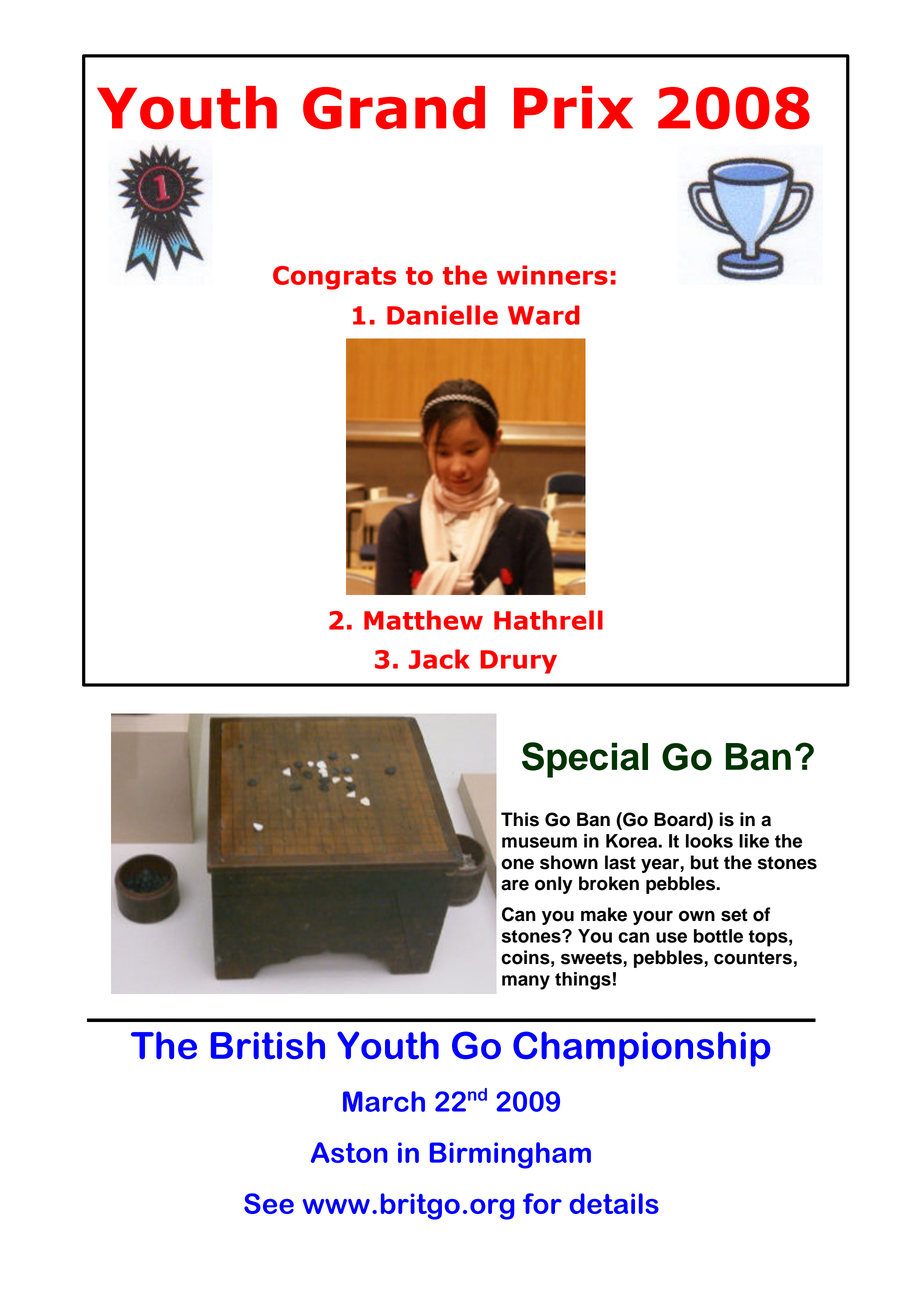  Describe the element at coordinates (519, 662) in the image. I see `Drury` at that location.
